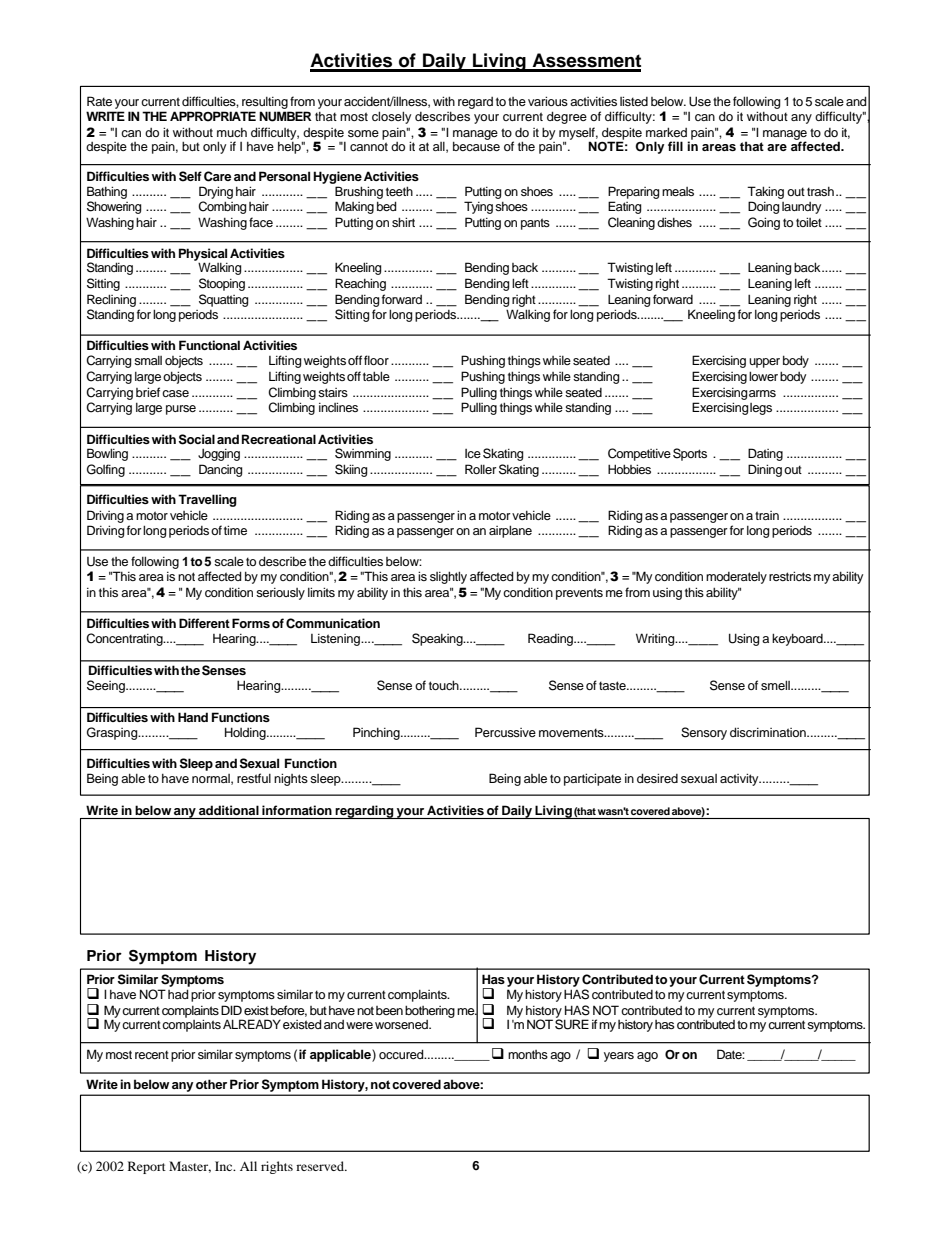  Describe the element at coordinates (204, 623) in the screenshot. I see `Different` at that location.
